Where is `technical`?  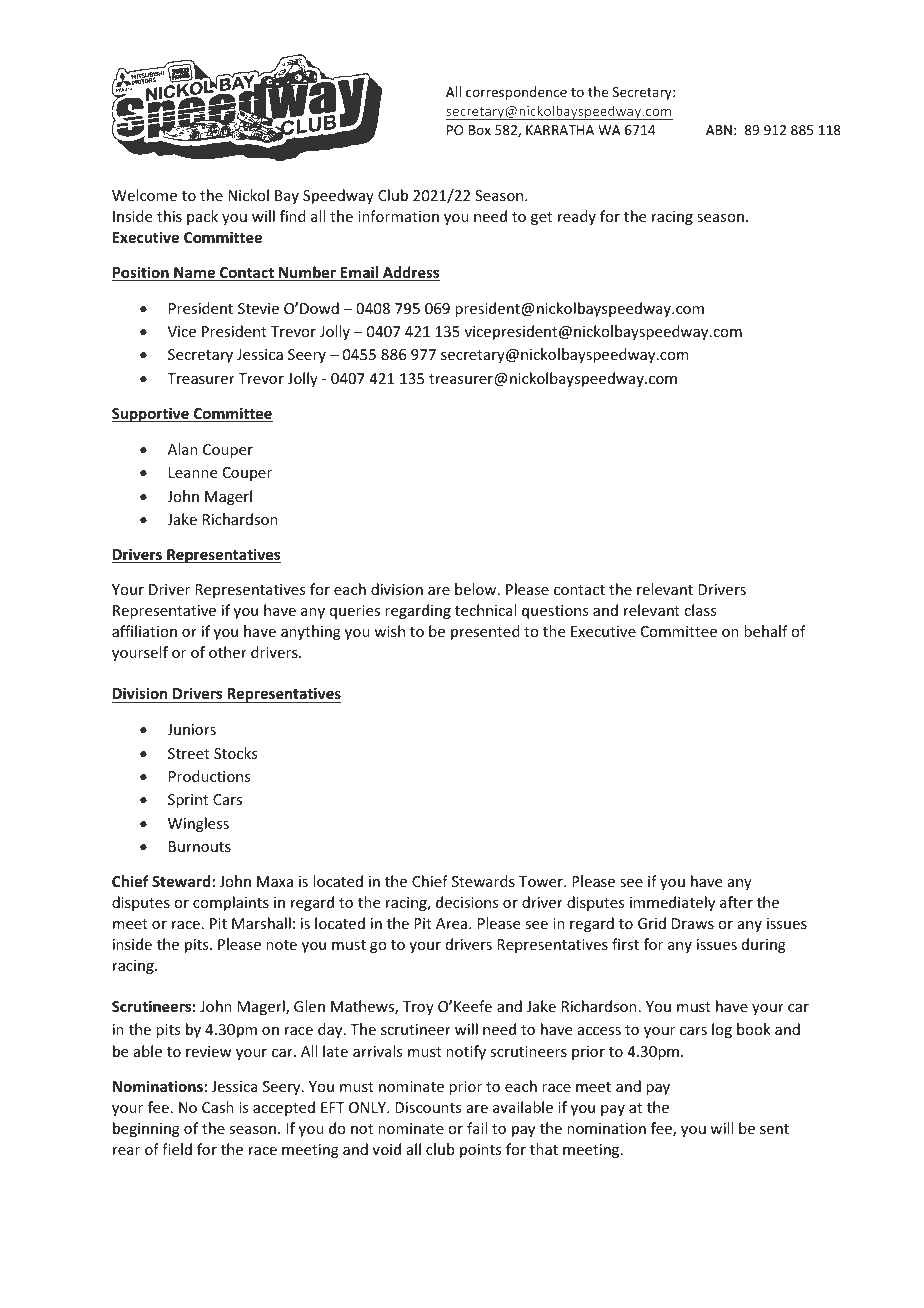
technical is located at coordinates (485, 610).
